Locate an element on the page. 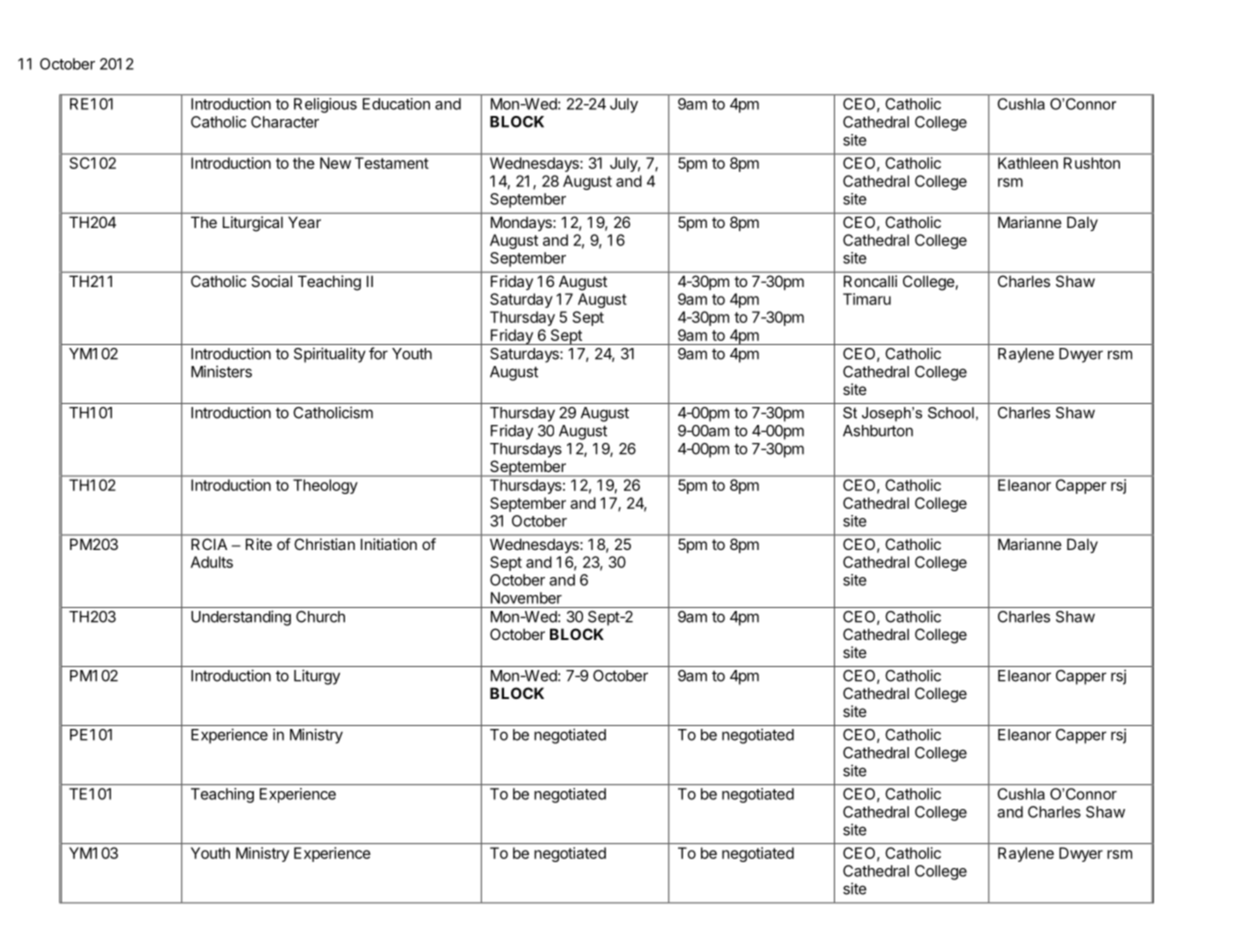 The image size is (1233, 952). for is located at coordinates (378, 353).
